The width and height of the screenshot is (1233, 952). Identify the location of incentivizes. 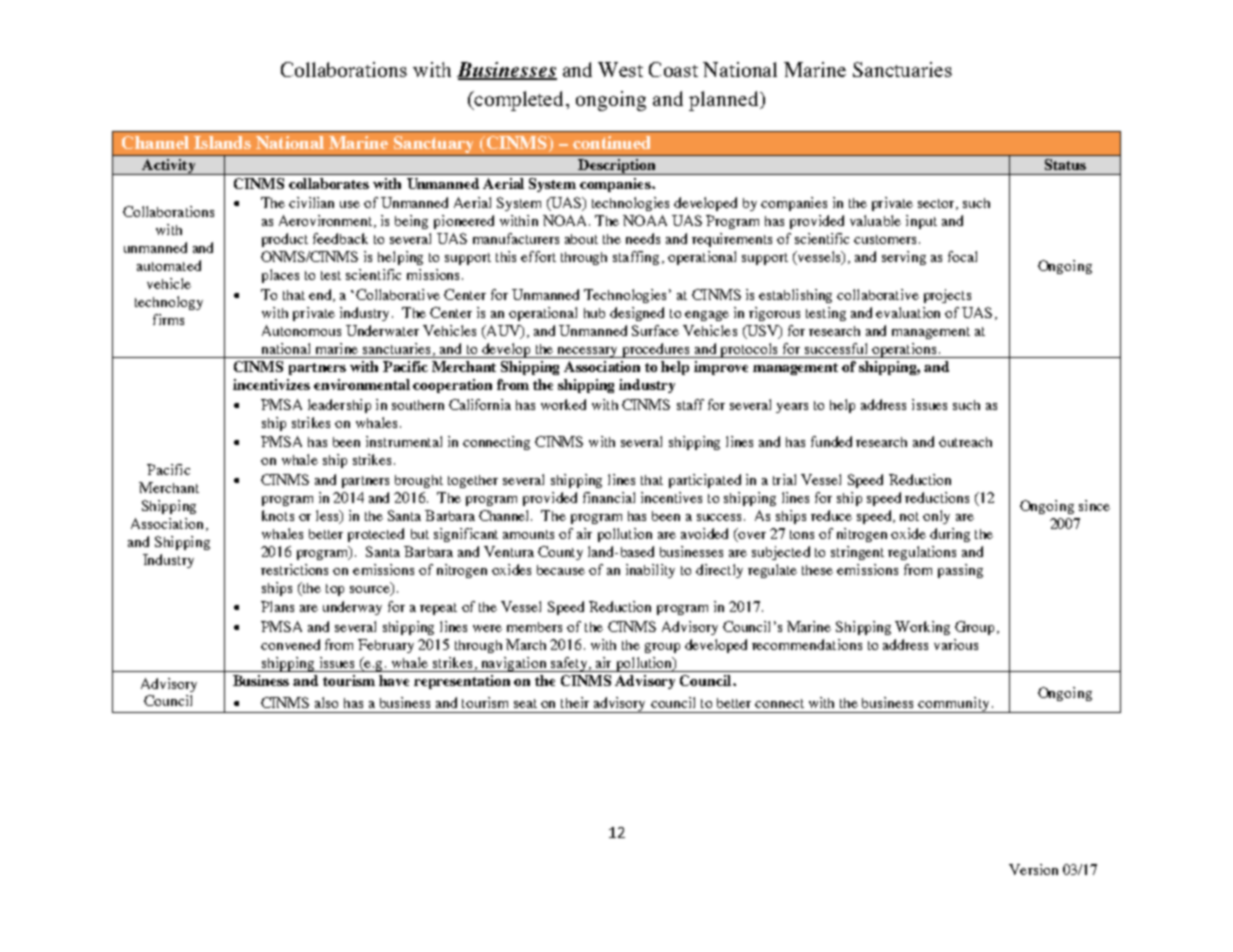
(271, 384).
